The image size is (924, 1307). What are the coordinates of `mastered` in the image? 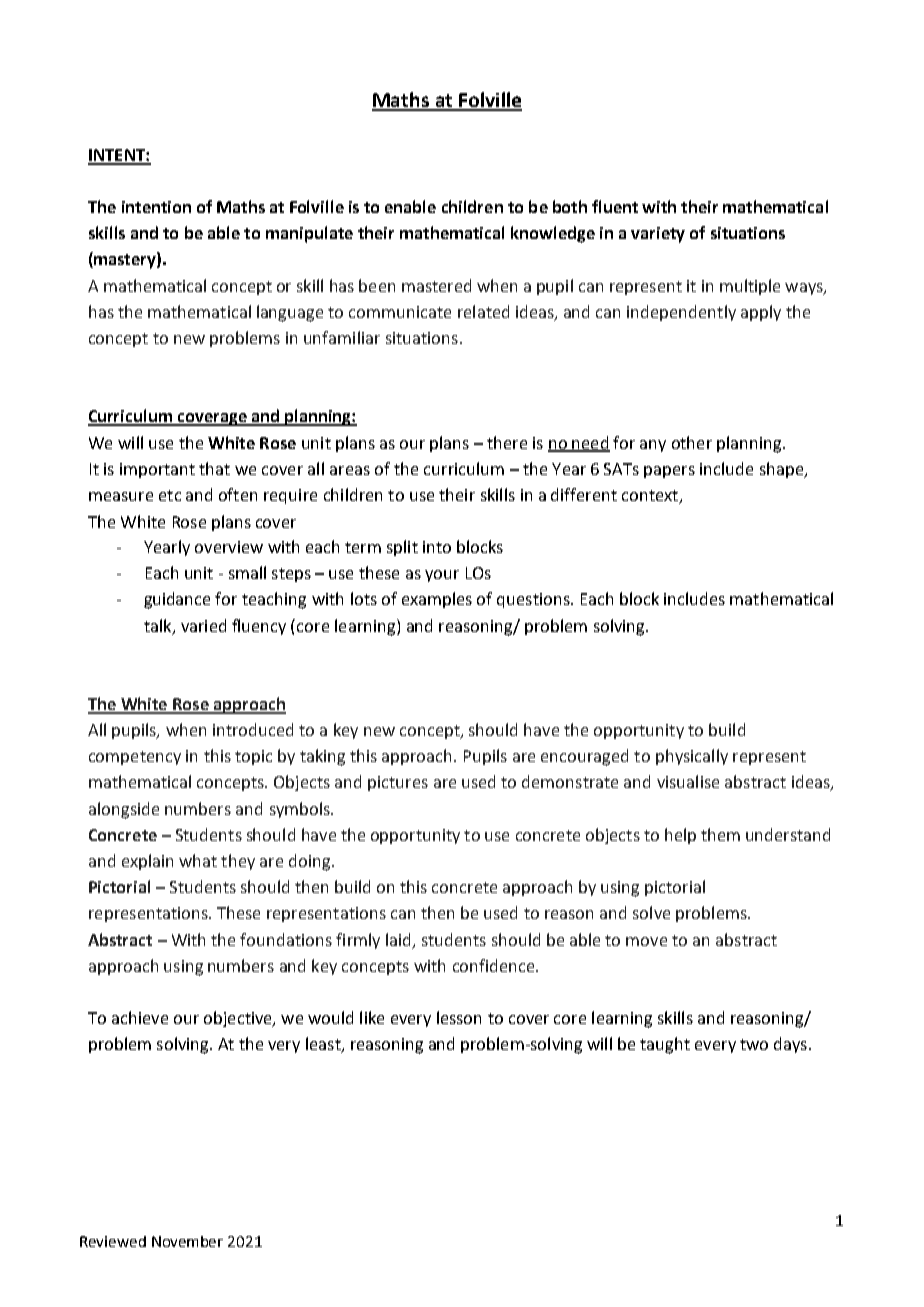 It's located at (436, 285).
